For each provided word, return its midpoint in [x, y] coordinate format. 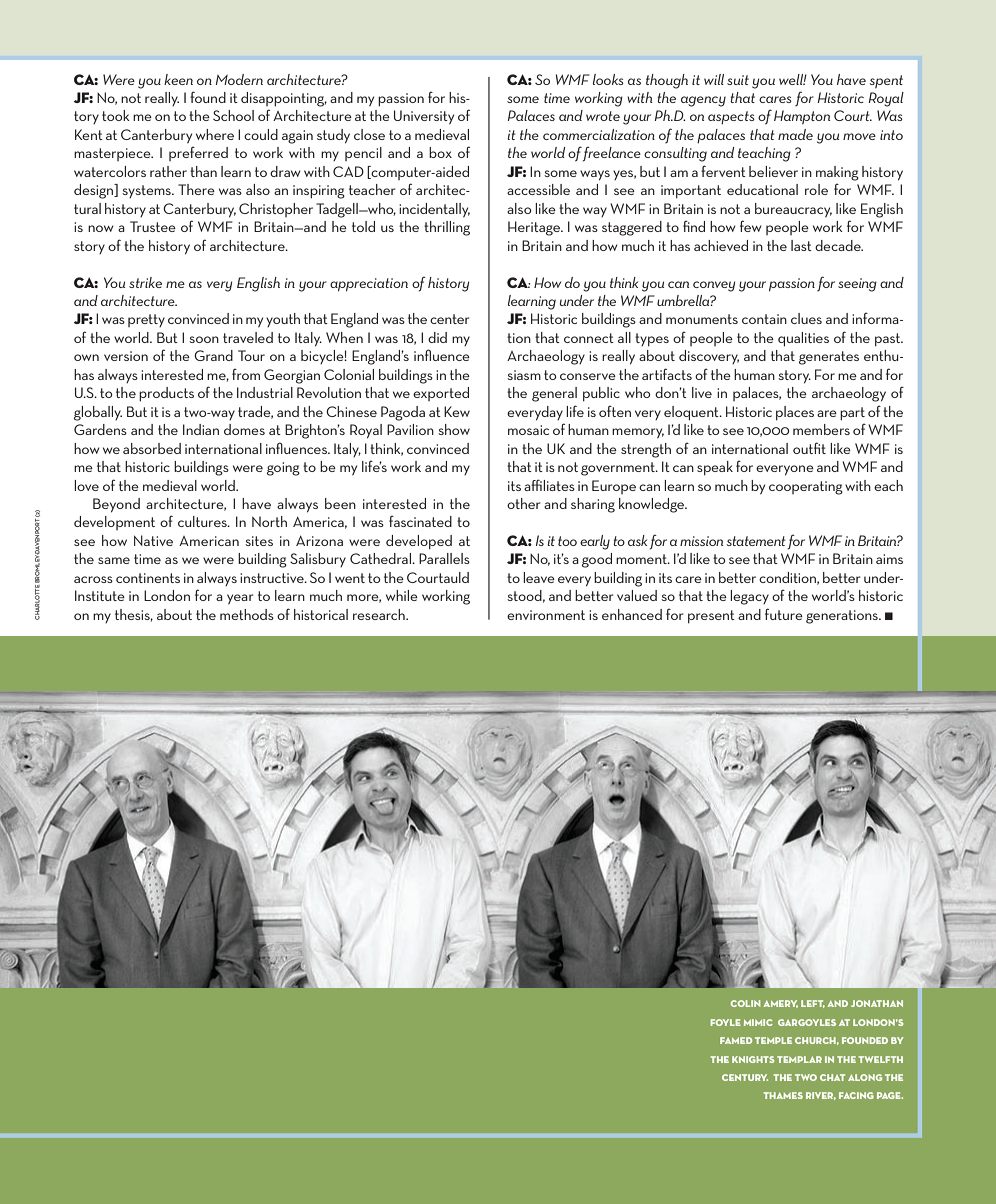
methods [247, 614]
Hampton [802, 117]
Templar [799, 1059]
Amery [780, 1004]
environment [546, 615]
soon [204, 339]
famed [736, 1040]
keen [178, 79]
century [745, 1077]
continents [148, 578]
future [784, 614]
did [437, 337]
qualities [803, 339]
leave [539, 577]
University [424, 117]
